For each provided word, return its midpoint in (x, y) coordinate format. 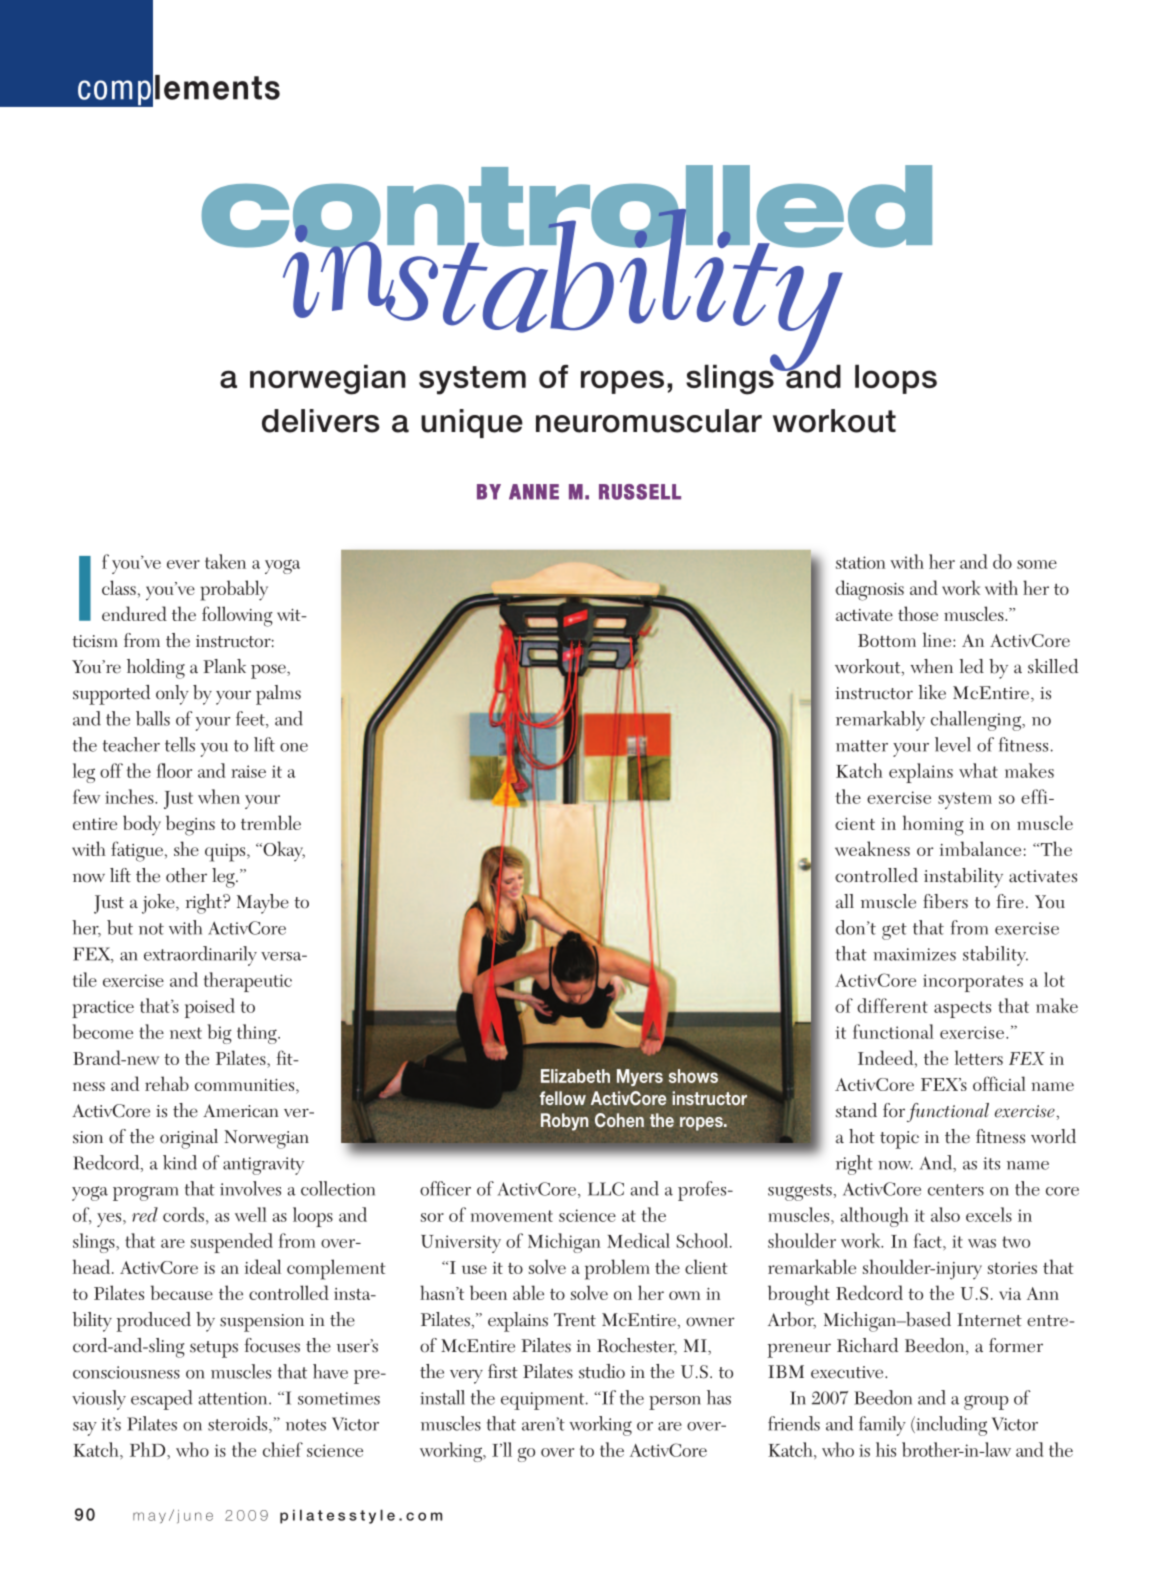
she (186, 848)
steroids (239, 1424)
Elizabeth (575, 1076)
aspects (962, 1009)
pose (269, 671)
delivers (321, 421)
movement (512, 1216)
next (186, 1033)
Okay (283, 851)
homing (933, 825)
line (938, 639)
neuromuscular (649, 421)
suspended (232, 1243)
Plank (224, 666)
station (861, 562)
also (945, 1214)
